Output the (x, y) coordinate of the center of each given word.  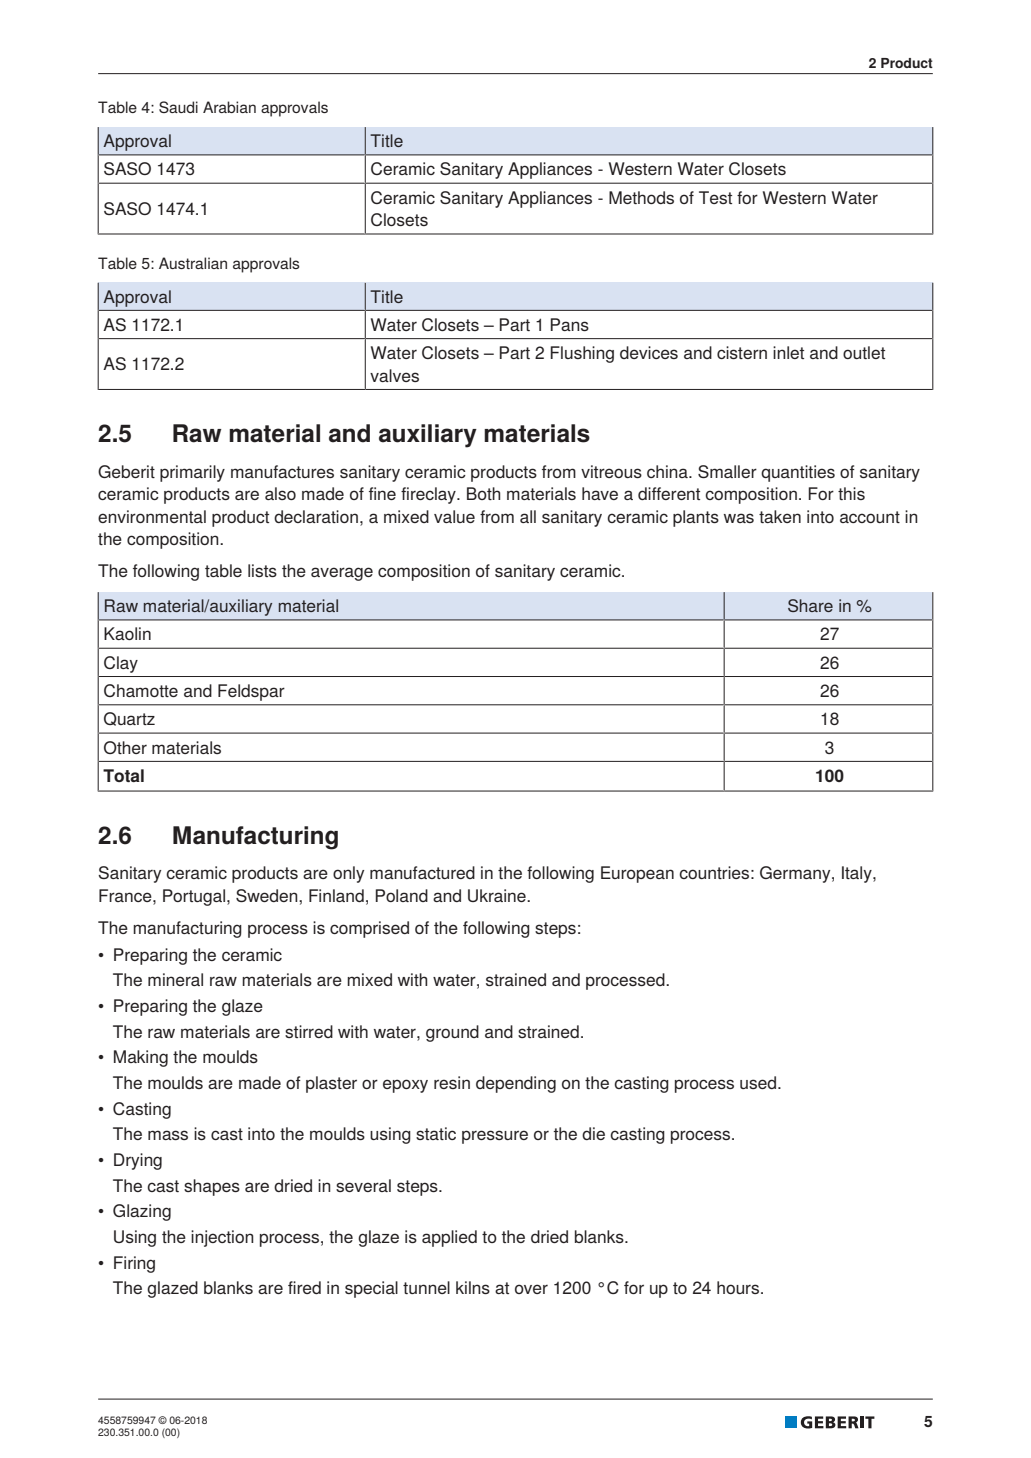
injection (222, 1238)
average (342, 574)
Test (715, 197)
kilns (473, 1287)
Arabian (229, 107)
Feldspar (251, 692)
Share (810, 605)
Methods (641, 197)
